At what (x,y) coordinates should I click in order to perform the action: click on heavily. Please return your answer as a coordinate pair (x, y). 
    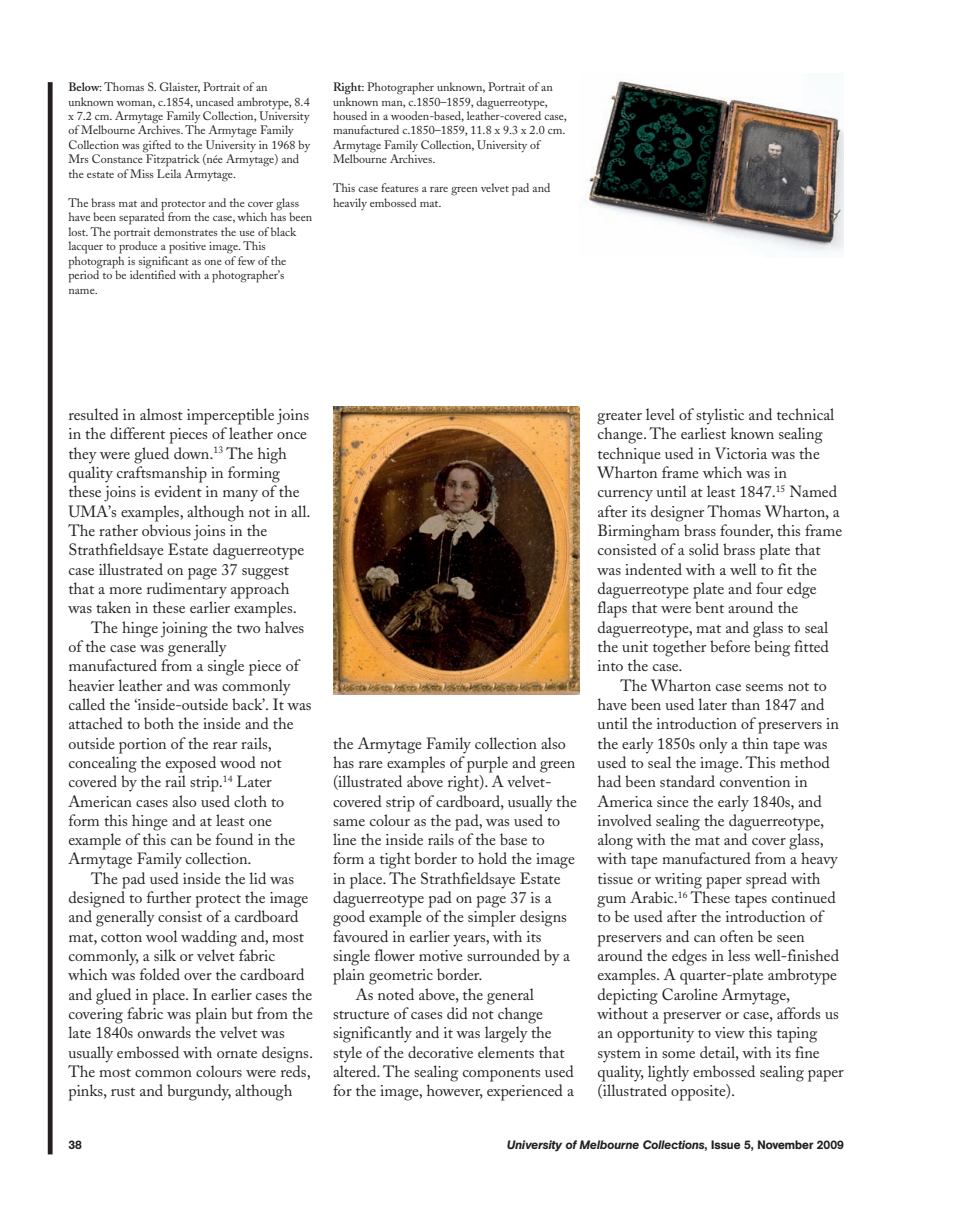
    Looking at the image, I should click on (350, 204).
